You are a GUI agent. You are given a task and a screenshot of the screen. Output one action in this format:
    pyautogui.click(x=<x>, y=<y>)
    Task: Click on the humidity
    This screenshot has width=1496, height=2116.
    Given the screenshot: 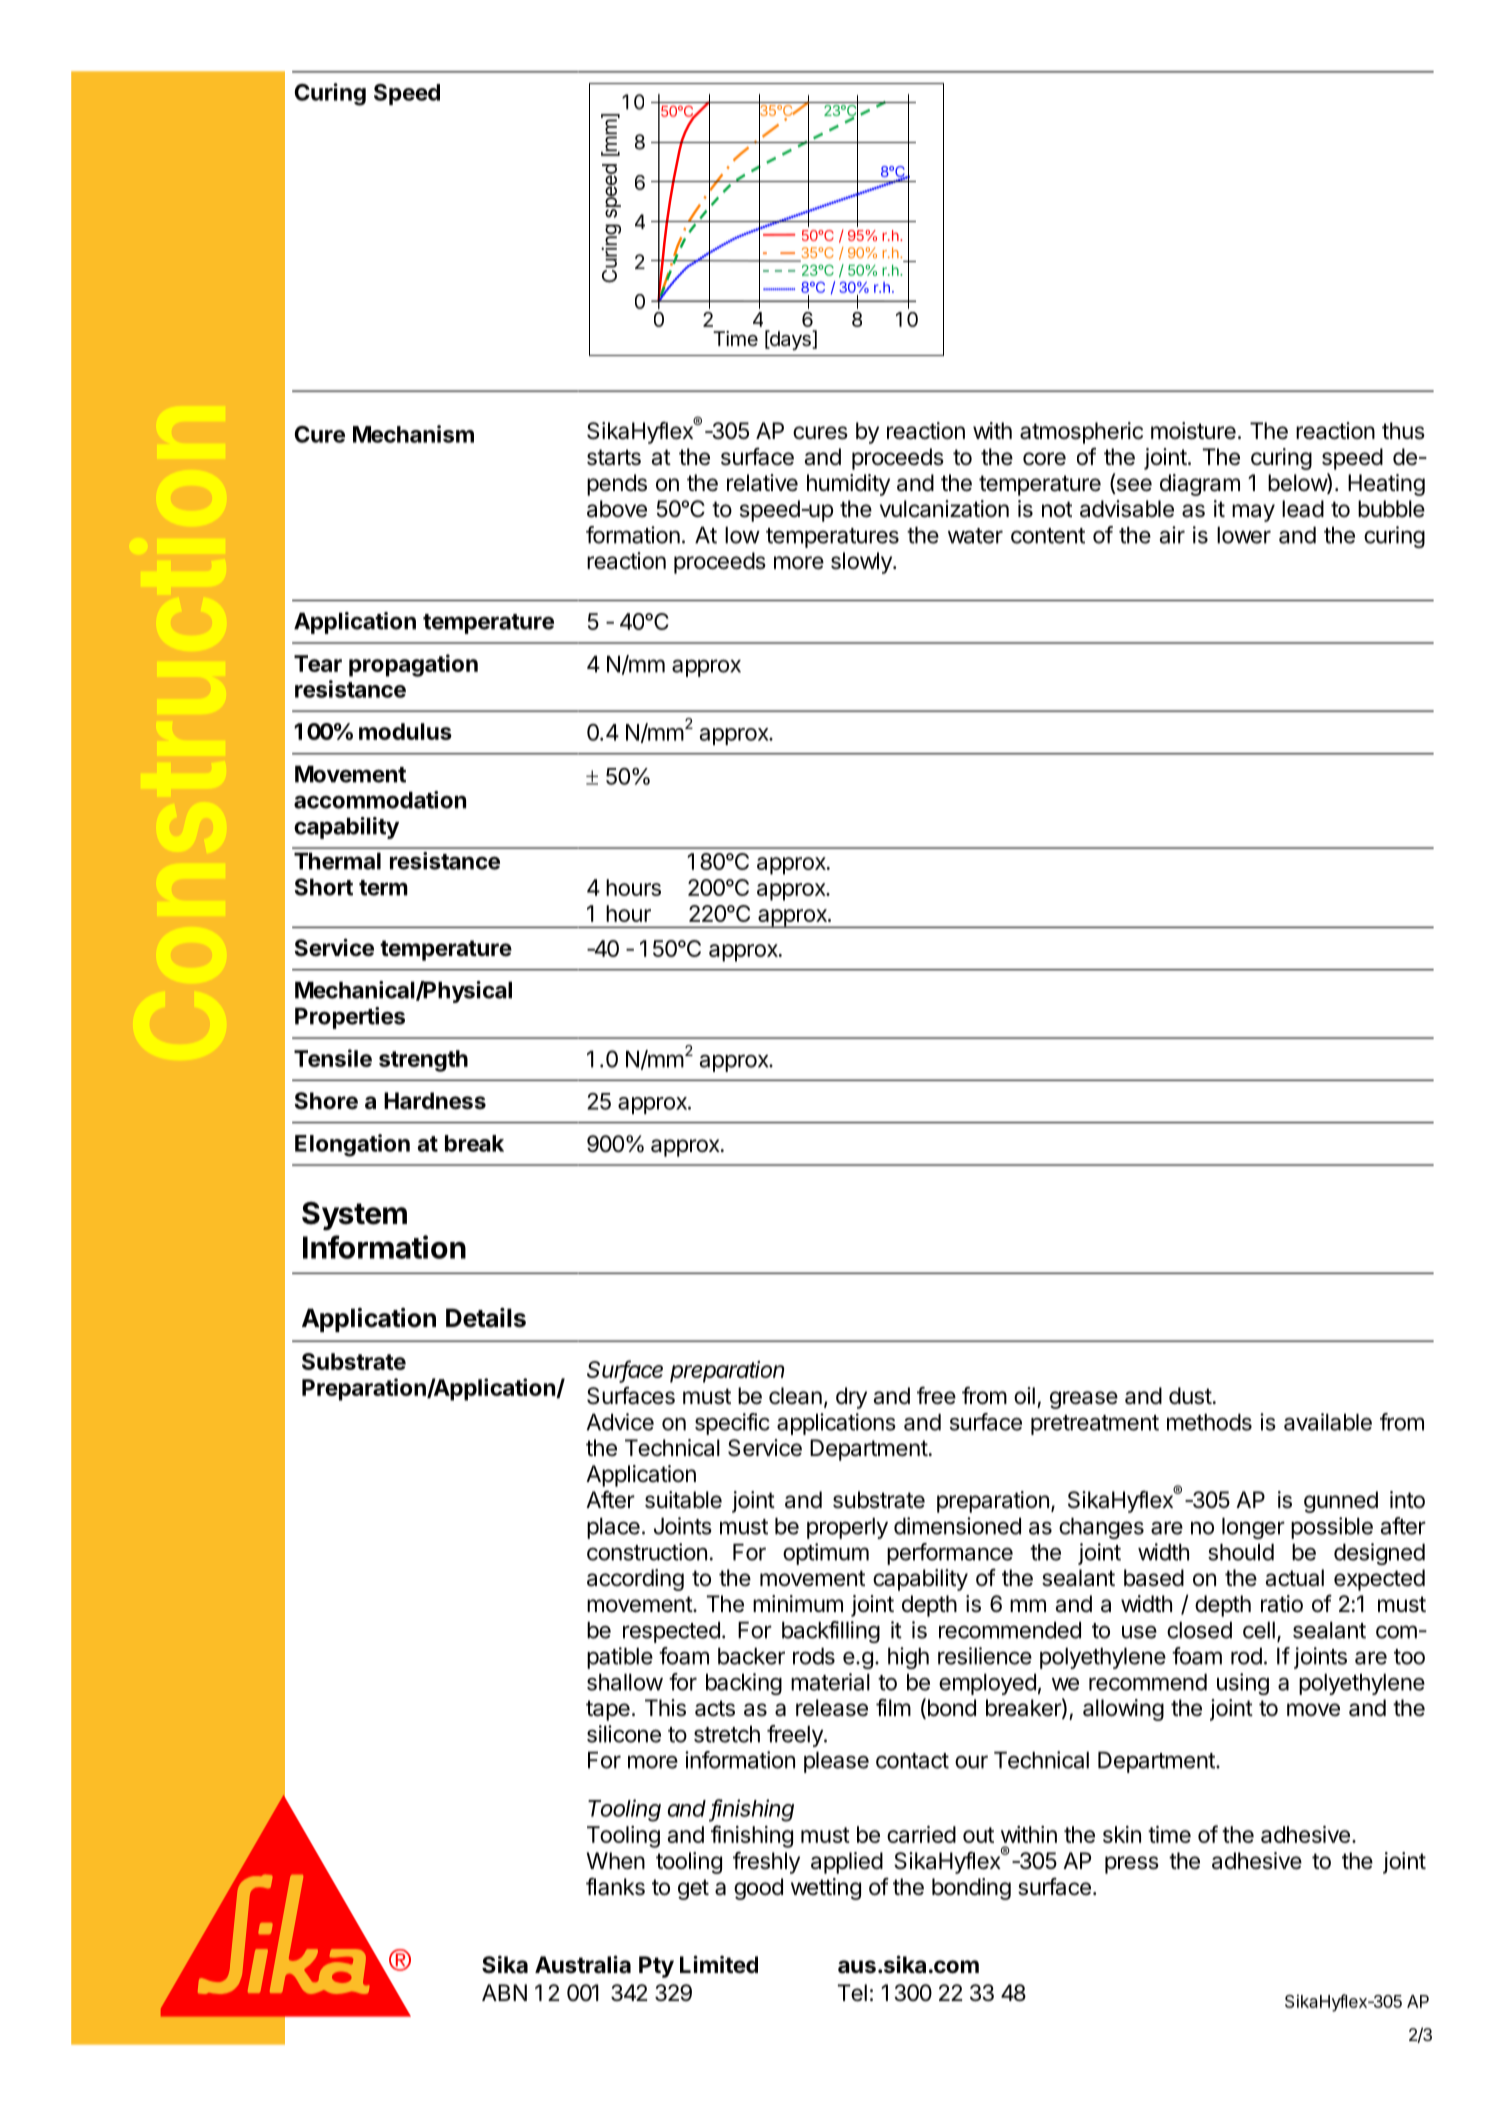 What is the action you would take?
    pyautogui.click(x=848, y=485)
